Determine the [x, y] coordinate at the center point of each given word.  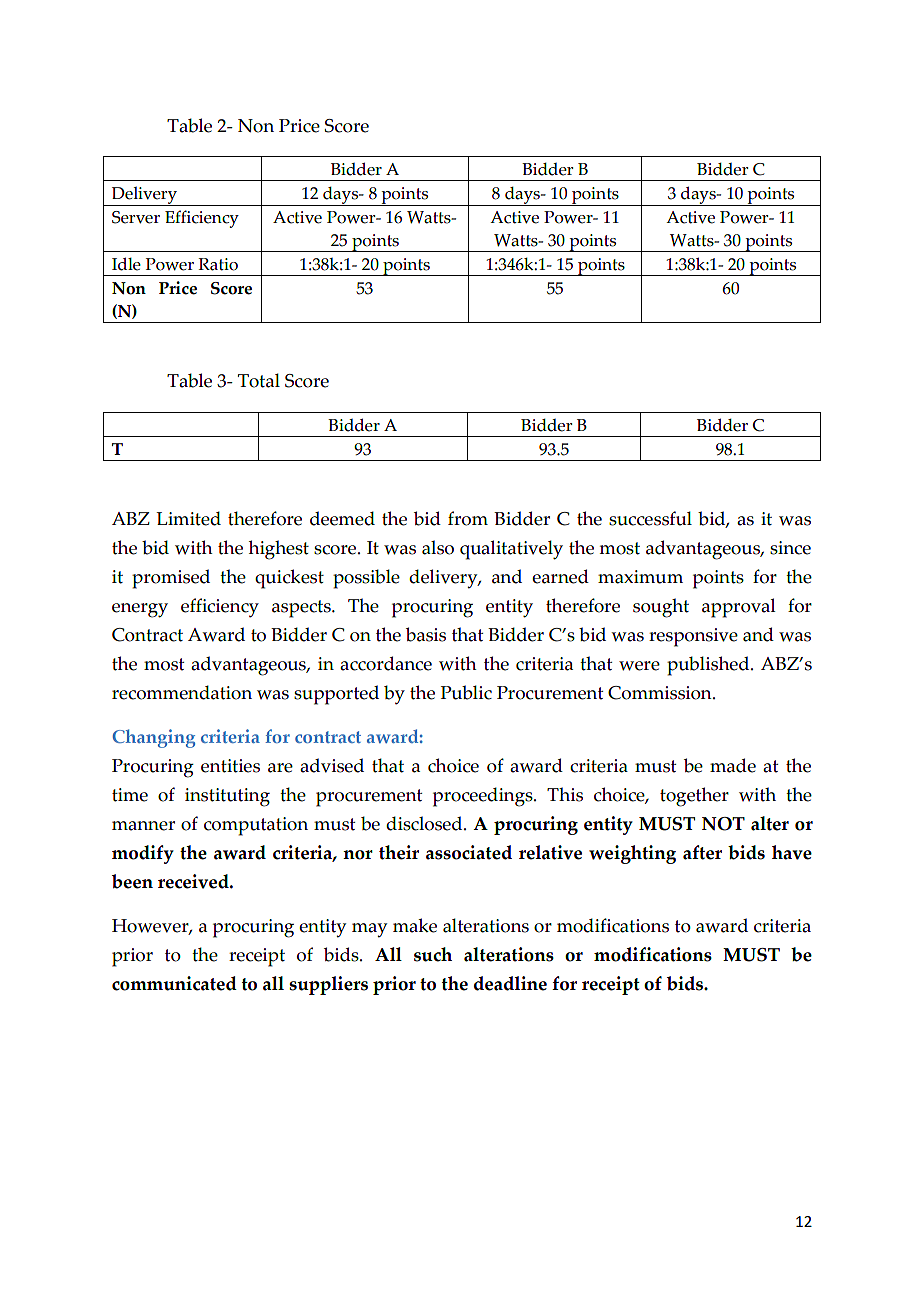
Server [136, 217]
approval [739, 608]
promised [171, 579]
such [433, 954]
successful [650, 518]
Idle [126, 264]
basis [426, 634]
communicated [174, 983]
